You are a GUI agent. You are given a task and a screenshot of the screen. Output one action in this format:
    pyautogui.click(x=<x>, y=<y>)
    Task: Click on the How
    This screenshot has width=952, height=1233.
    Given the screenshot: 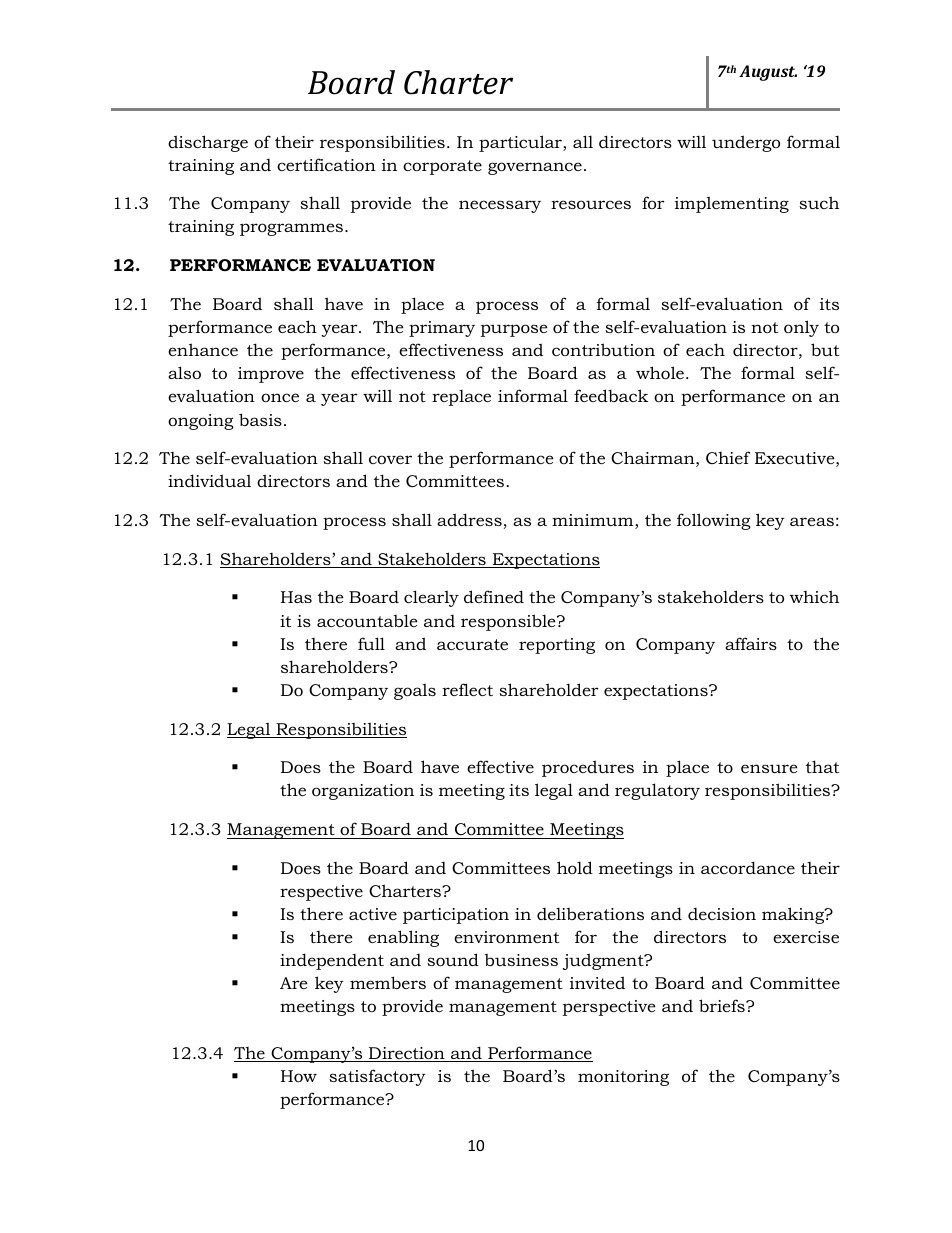 What is the action you would take?
    pyautogui.click(x=299, y=1076)
